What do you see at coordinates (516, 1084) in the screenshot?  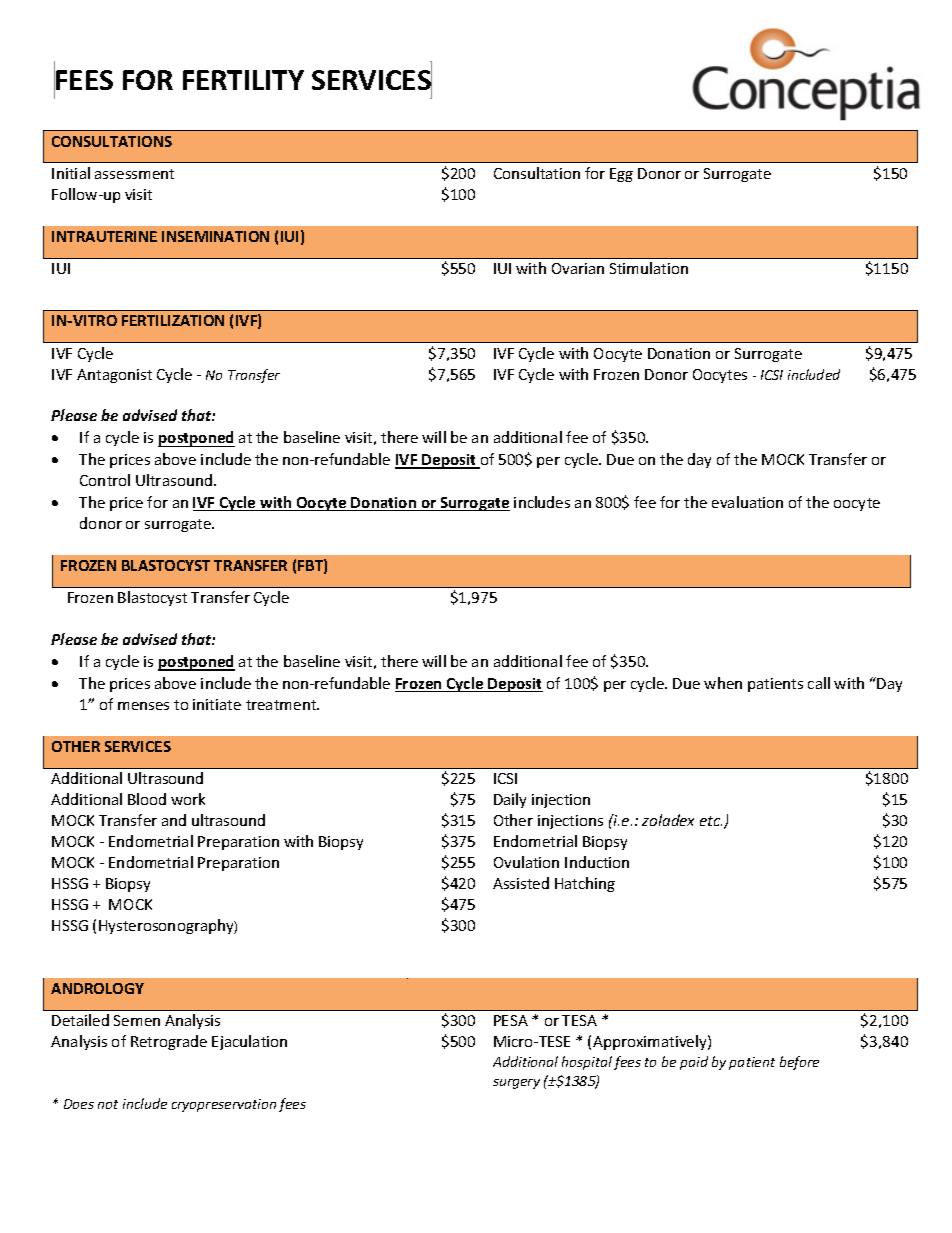 I see `surgery` at bounding box center [516, 1084].
